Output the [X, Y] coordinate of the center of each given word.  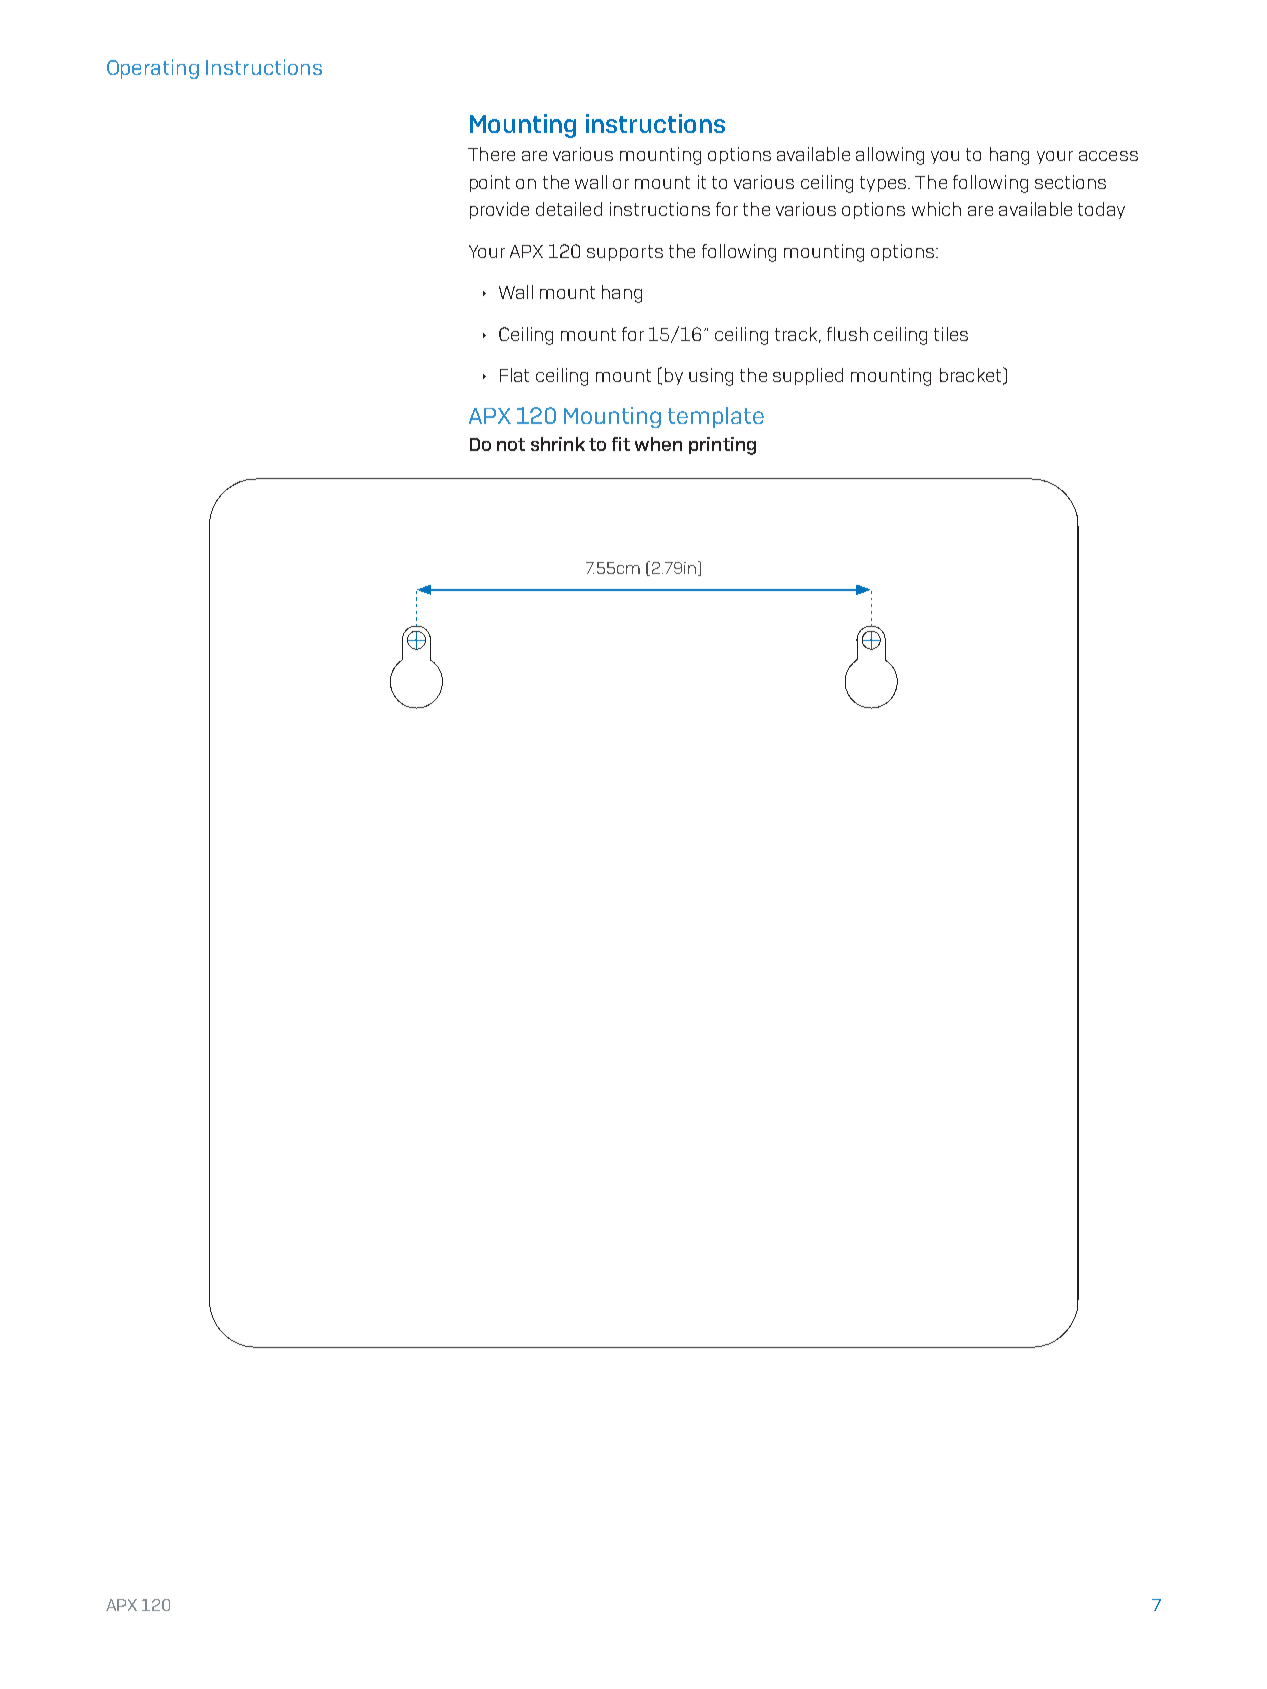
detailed [569, 209]
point [490, 183]
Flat [514, 375]
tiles [951, 334]
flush [847, 334]
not [511, 444]
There [491, 154]
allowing [890, 156]
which [936, 209]
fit [621, 444]
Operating [153, 69]
